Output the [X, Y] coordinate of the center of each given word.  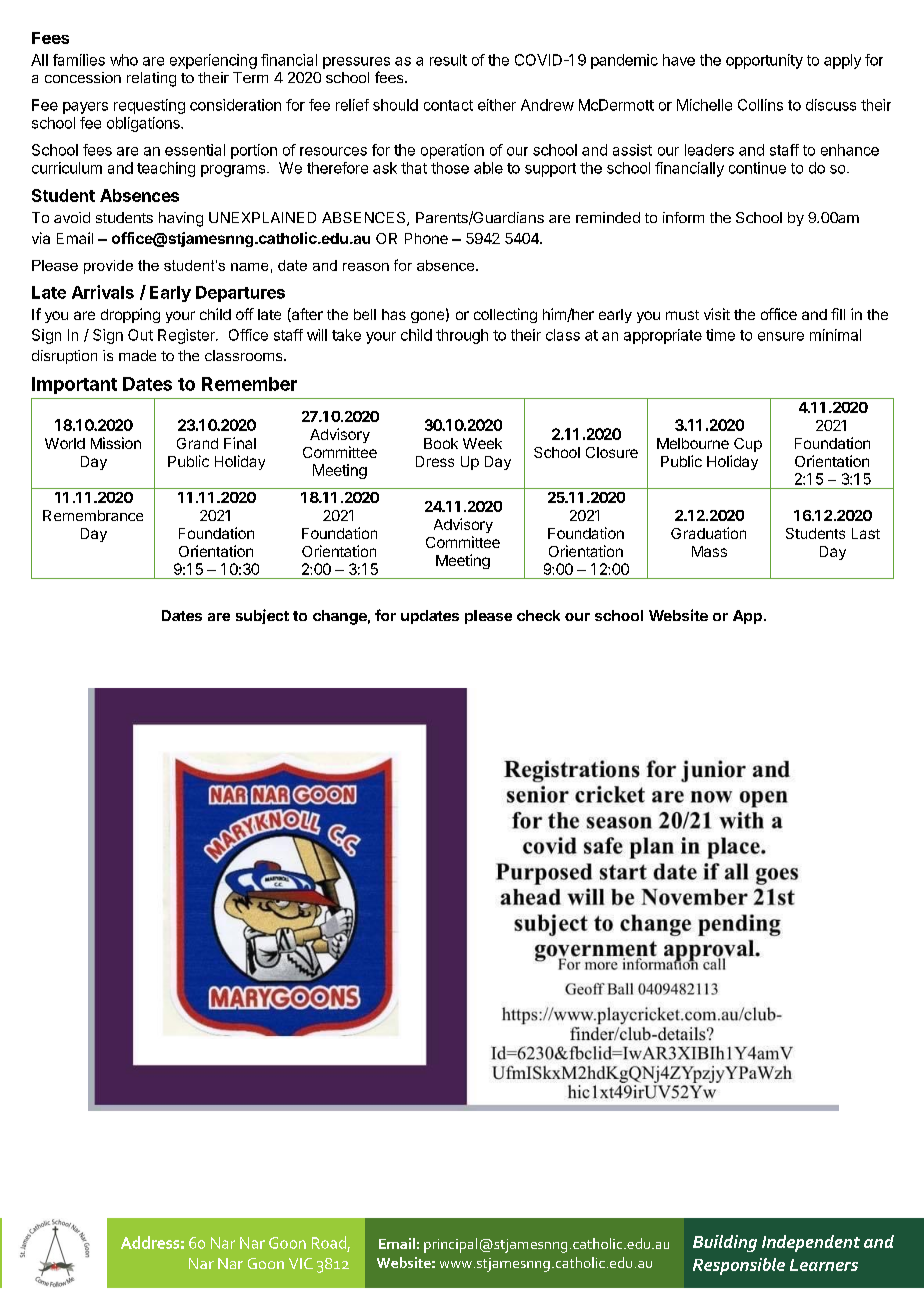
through [462, 336]
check [538, 615]
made [137, 355]
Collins [760, 105]
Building [725, 1243]
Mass [709, 551]
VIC [301, 1263]
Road [329, 1242]
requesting [149, 106]
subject [262, 616]
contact [448, 105]
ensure [781, 336]
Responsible [739, 1266]
